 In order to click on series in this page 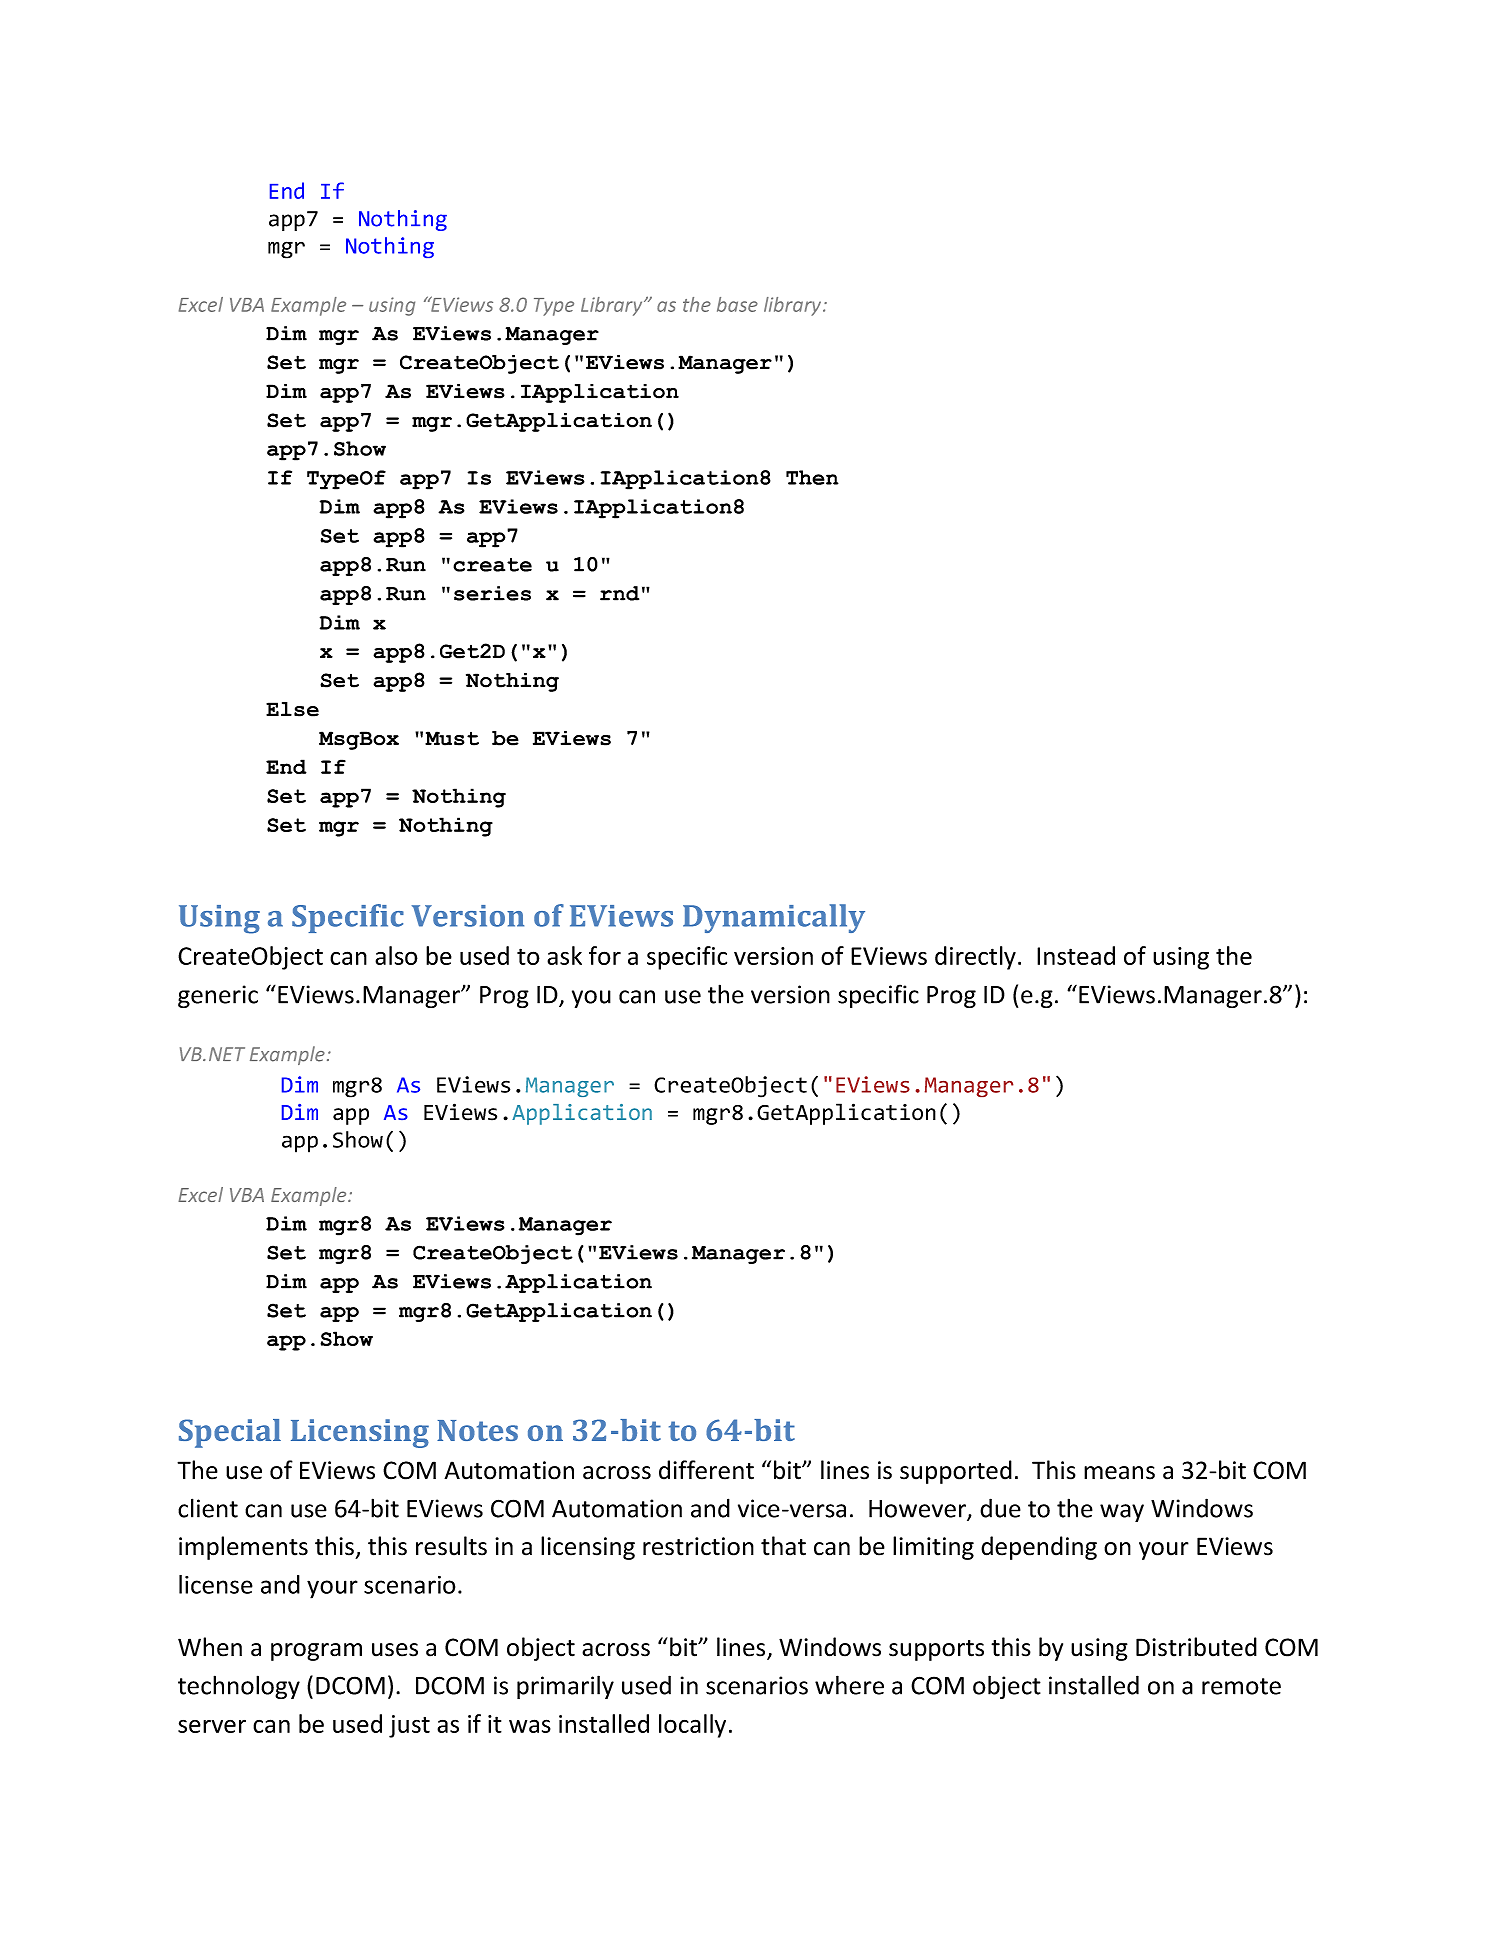, I will do `click(492, 593)`.
